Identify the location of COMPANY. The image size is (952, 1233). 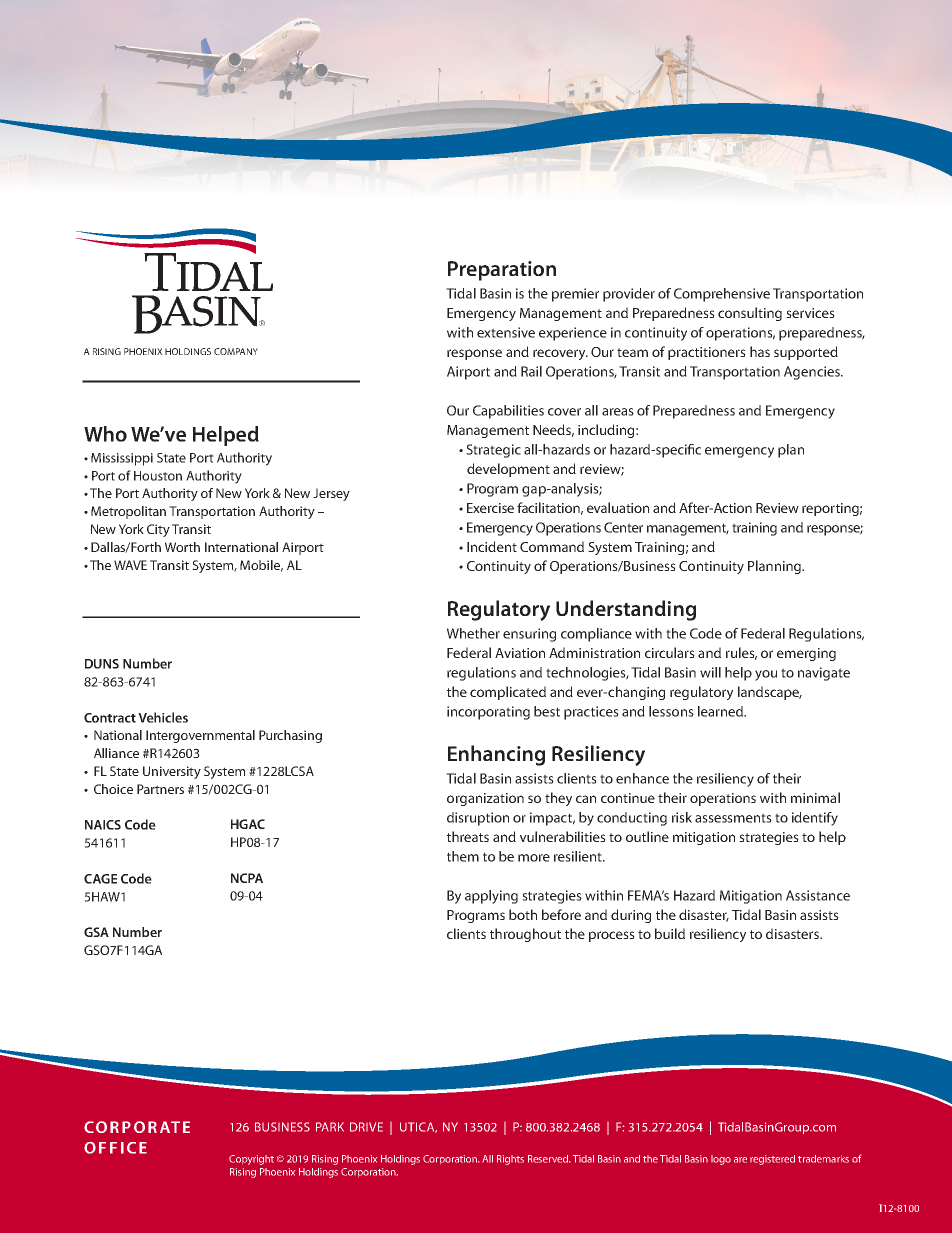
(236, 351).
